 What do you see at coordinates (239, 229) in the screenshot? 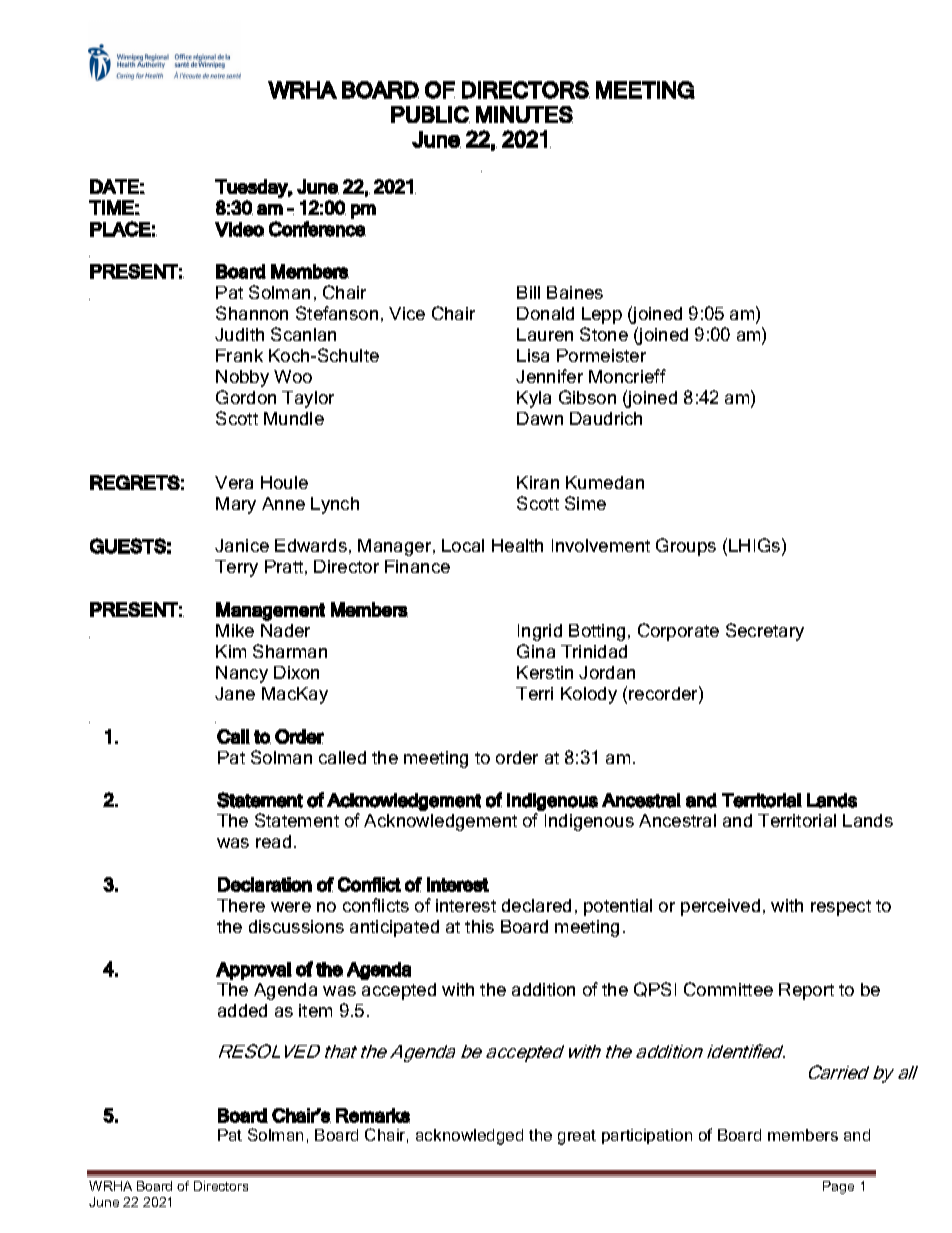
I see `Video` at bounding box center [239, 229].
